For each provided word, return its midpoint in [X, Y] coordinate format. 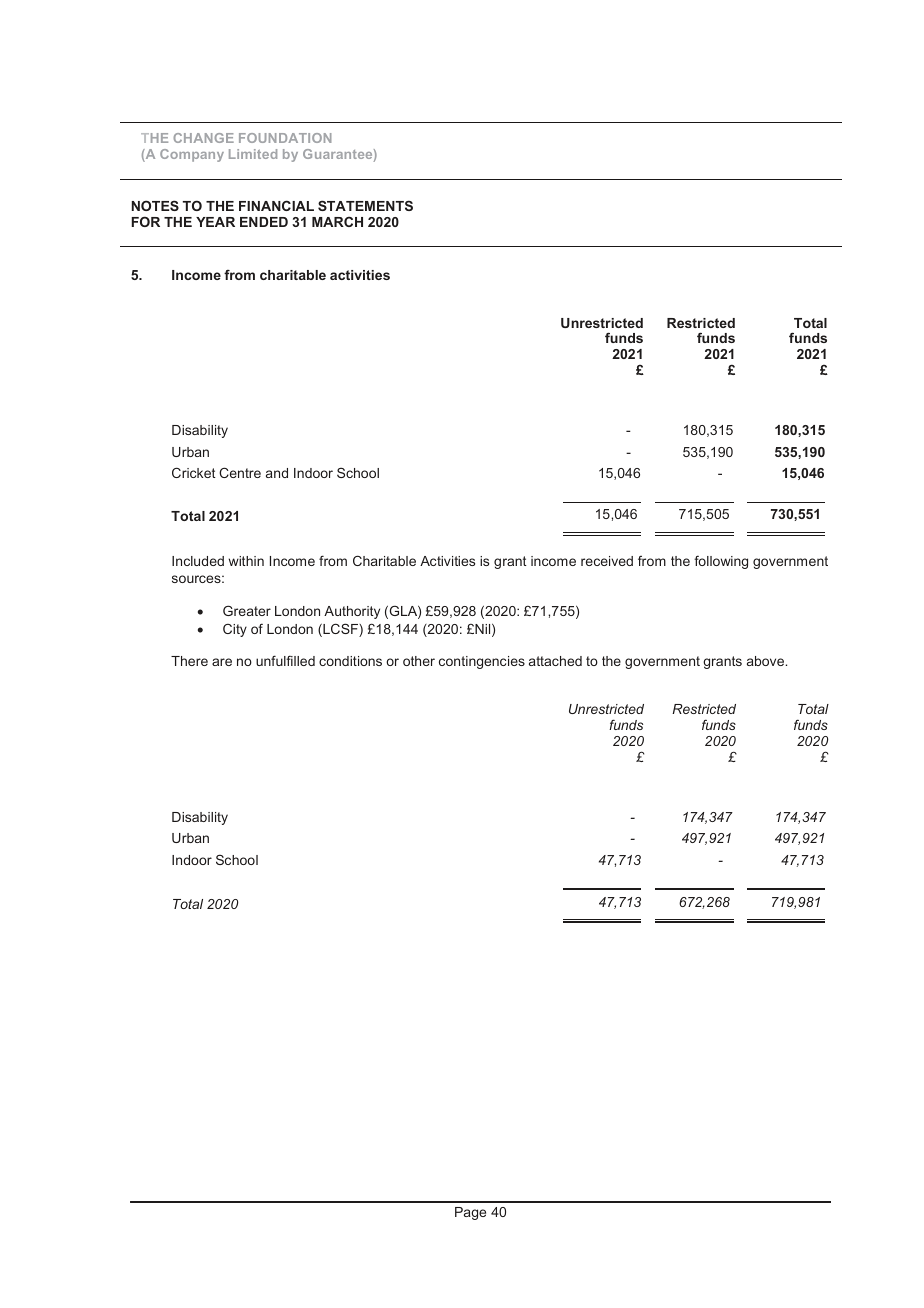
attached [555, 661]
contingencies [482, 662]
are [222, 662]
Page [470, 1213]
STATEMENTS [365, 205]
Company [192, 155]
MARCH [337, 221]
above [767, 661]
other [419, 661]
